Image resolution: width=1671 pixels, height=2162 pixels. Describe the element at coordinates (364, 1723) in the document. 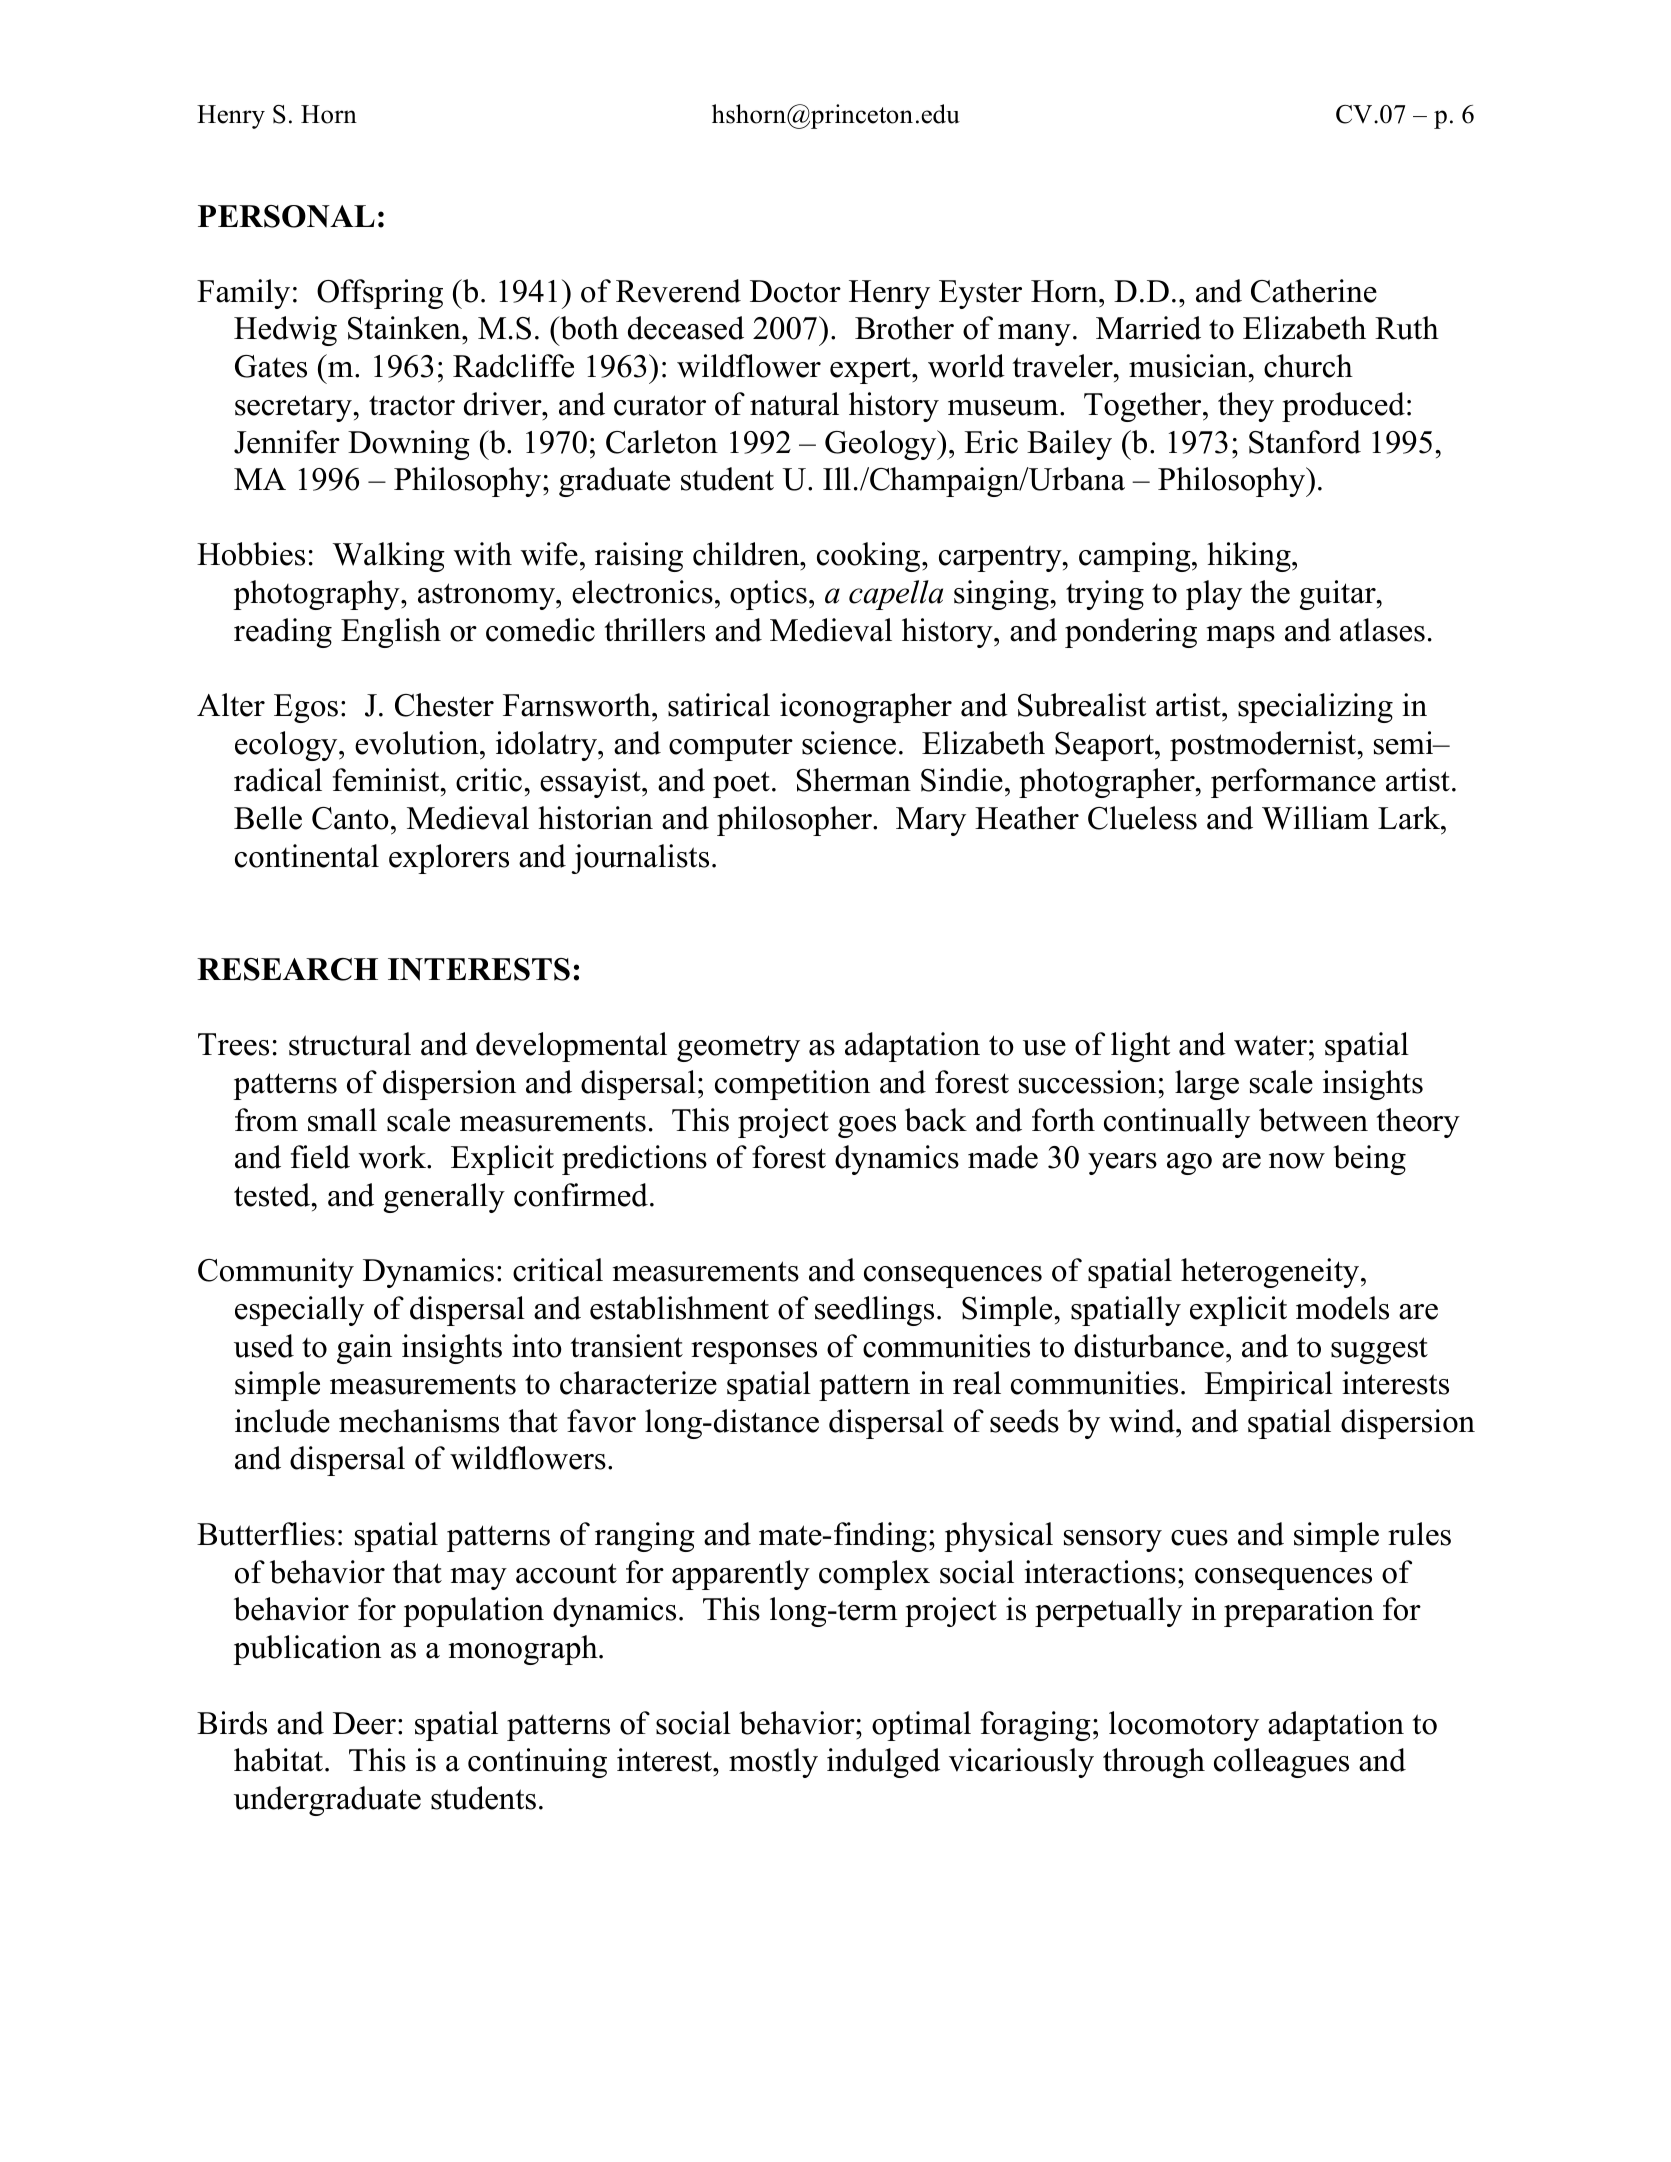

I see `Deer` at that location.
